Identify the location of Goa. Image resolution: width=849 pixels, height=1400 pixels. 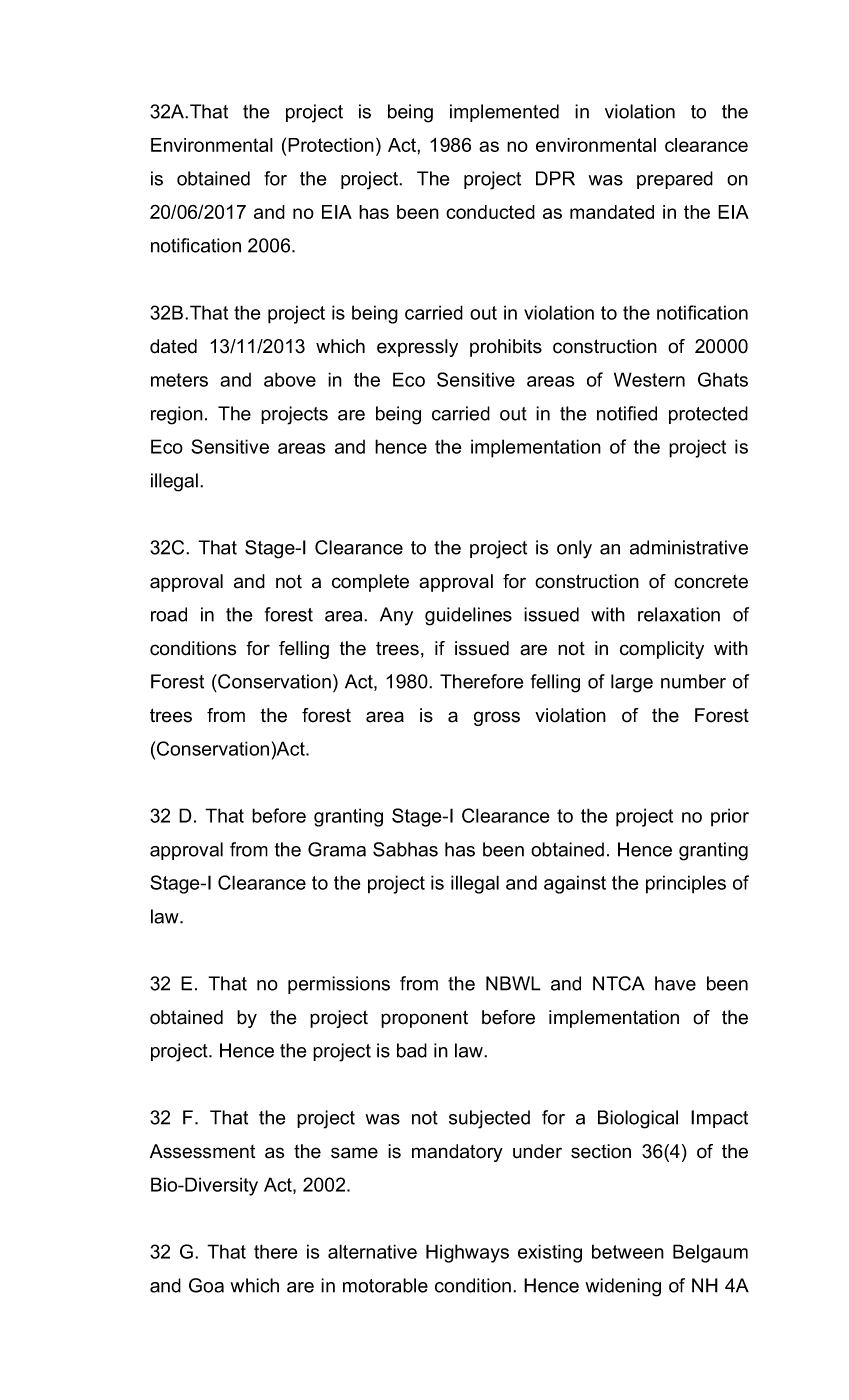
(206, 1285).
